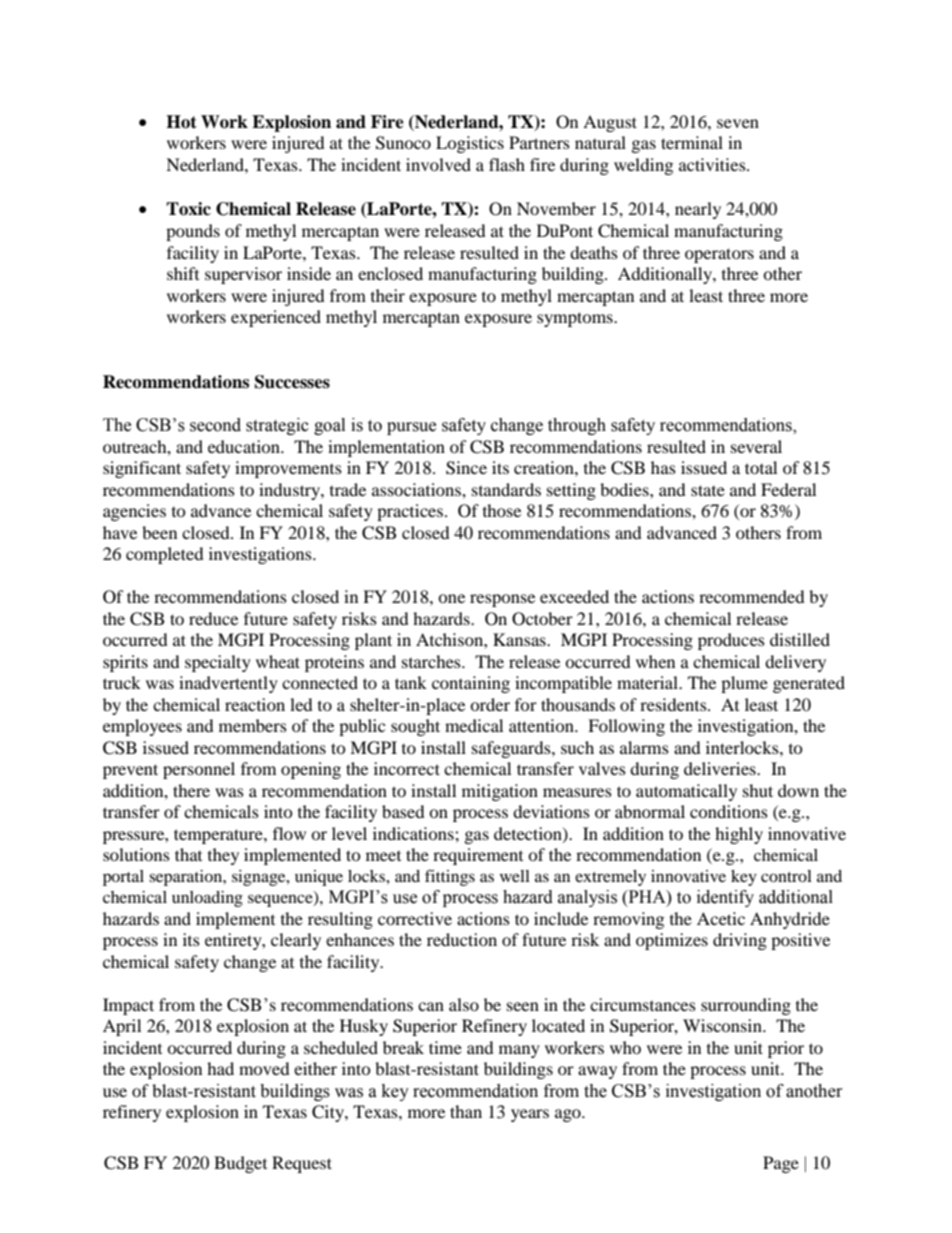  Describe the element at coordinates (450, 877) in the page. I see `fittings` at that location.
